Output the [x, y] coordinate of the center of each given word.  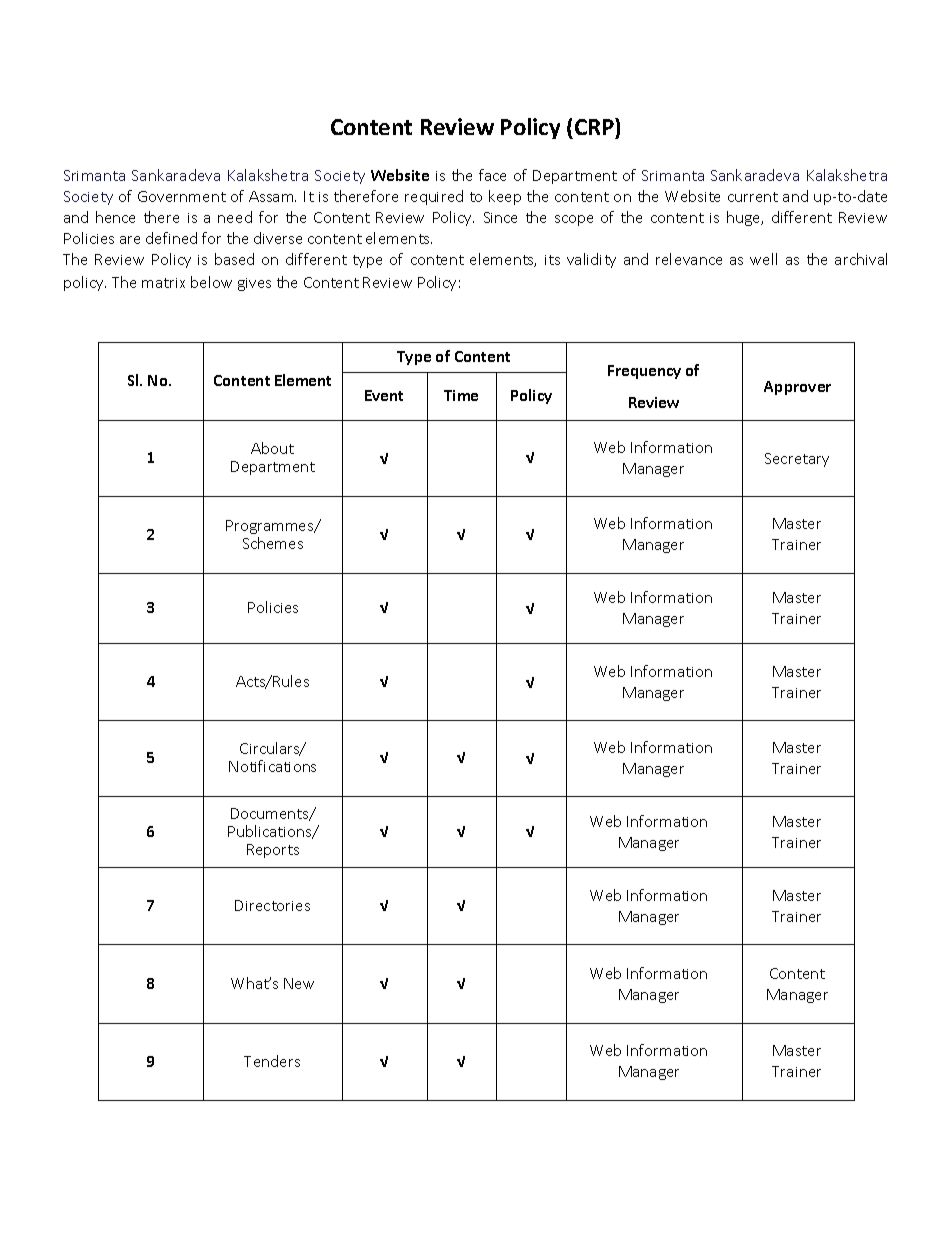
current [753, 197]
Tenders [272, 1061]
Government [182, 196]
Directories [272, 905]
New [299, 983]
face [492, 175]
